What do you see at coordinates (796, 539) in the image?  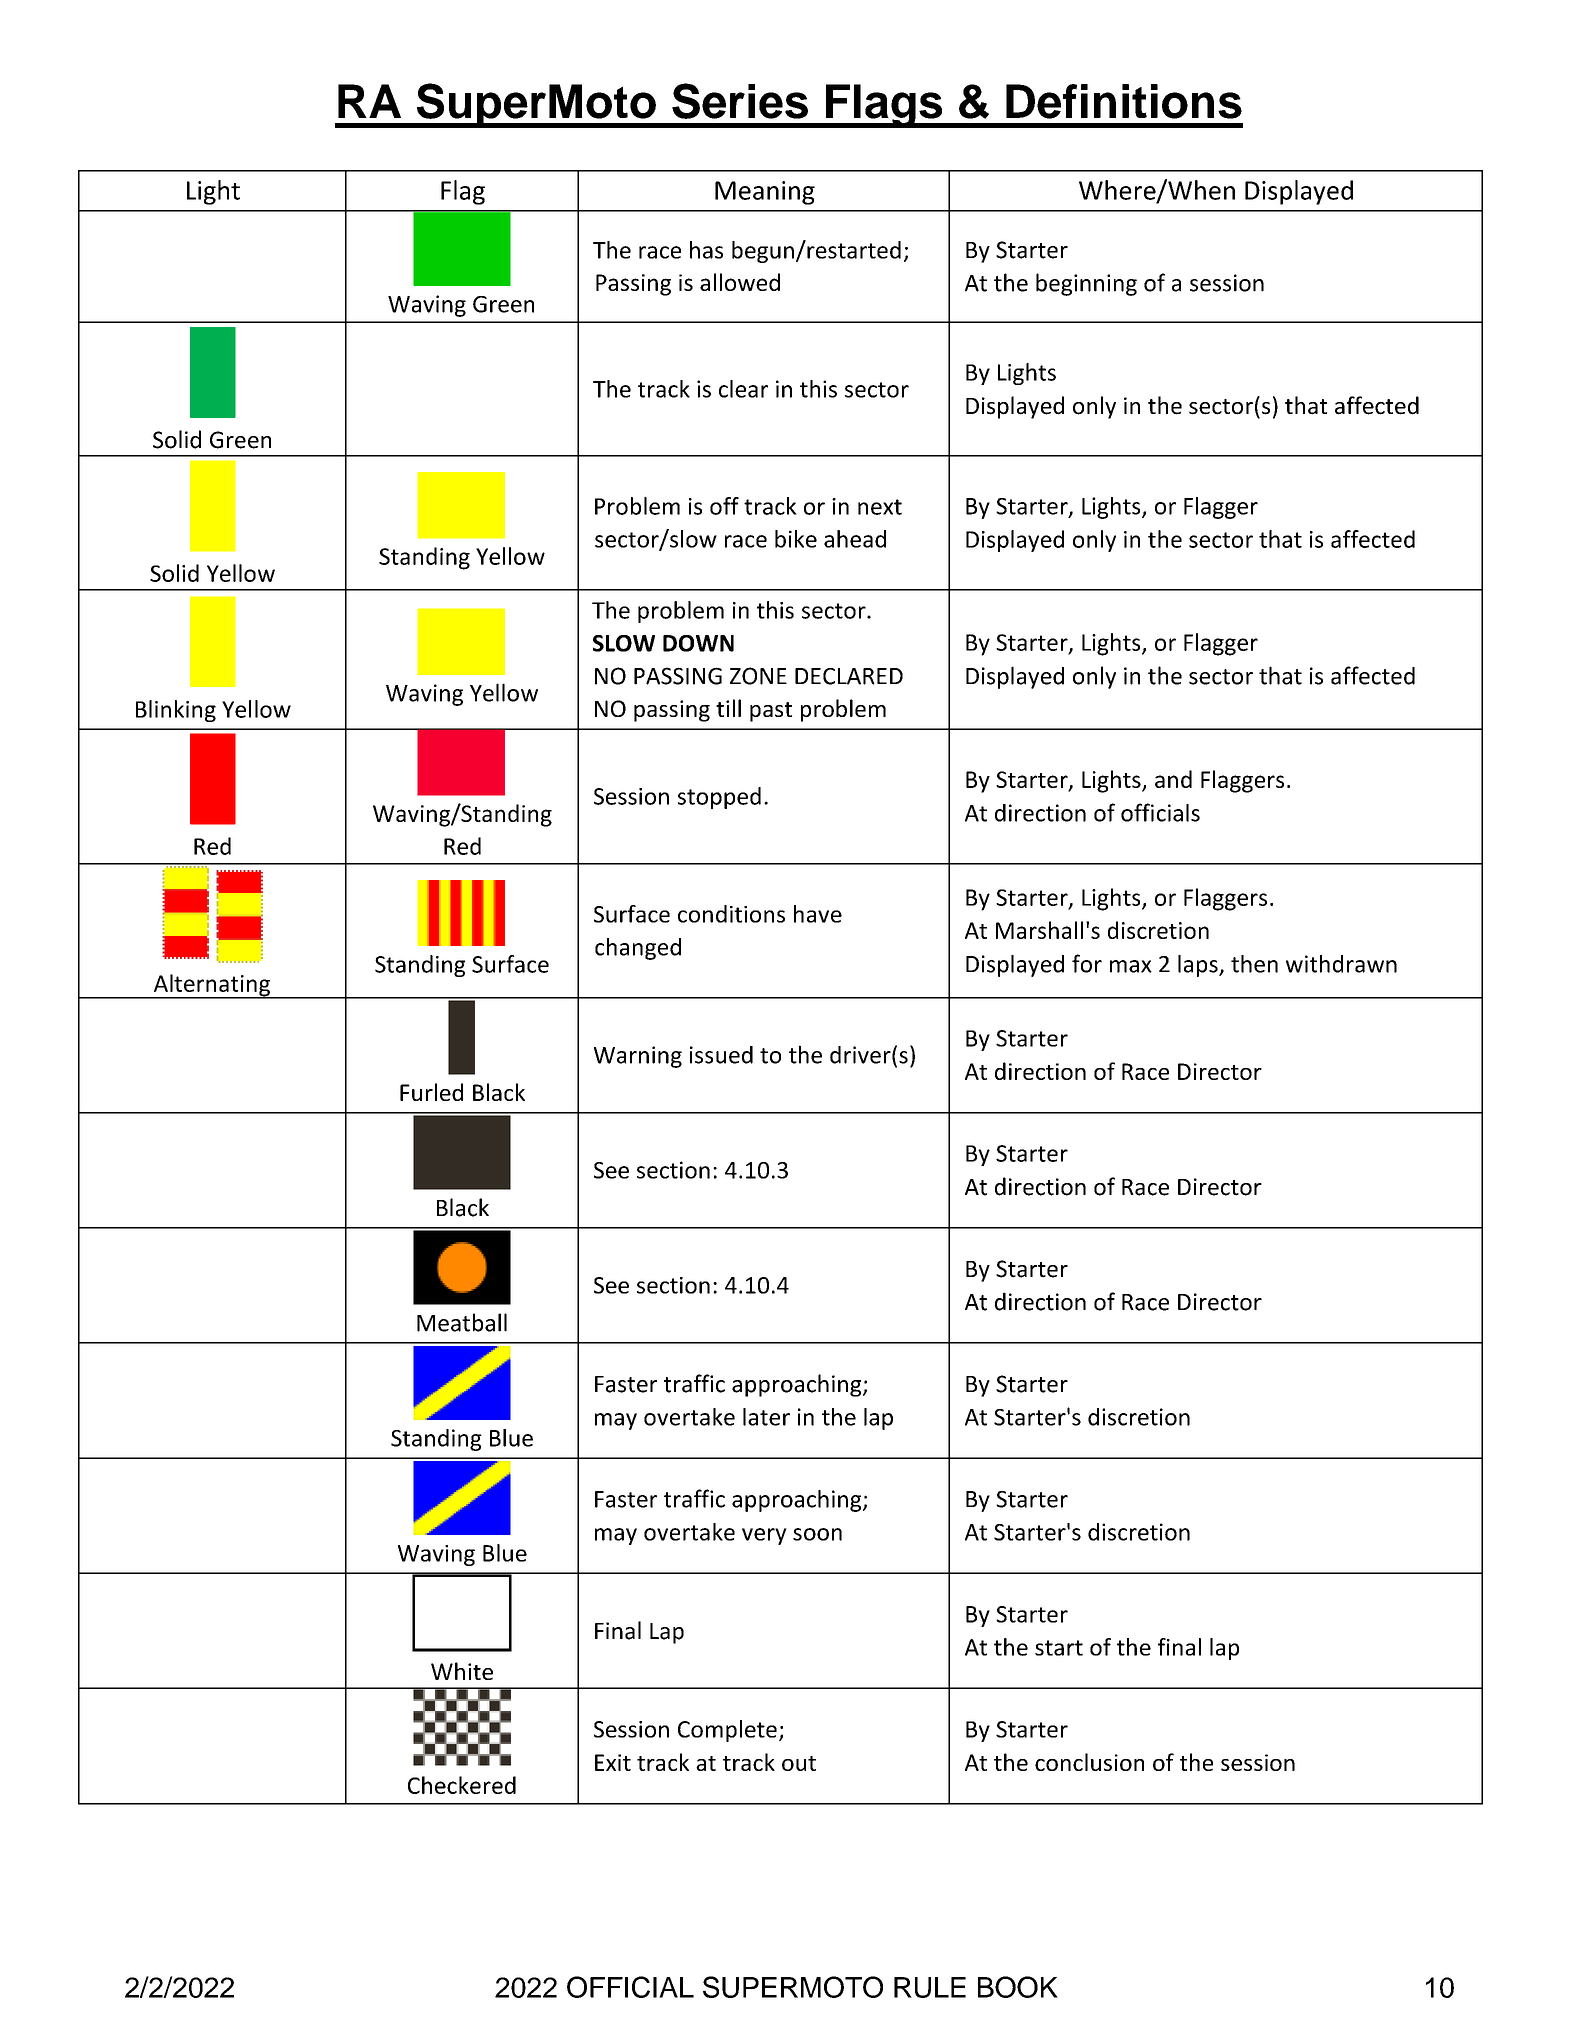 I see `bike` at bounding box center [796, 539].
